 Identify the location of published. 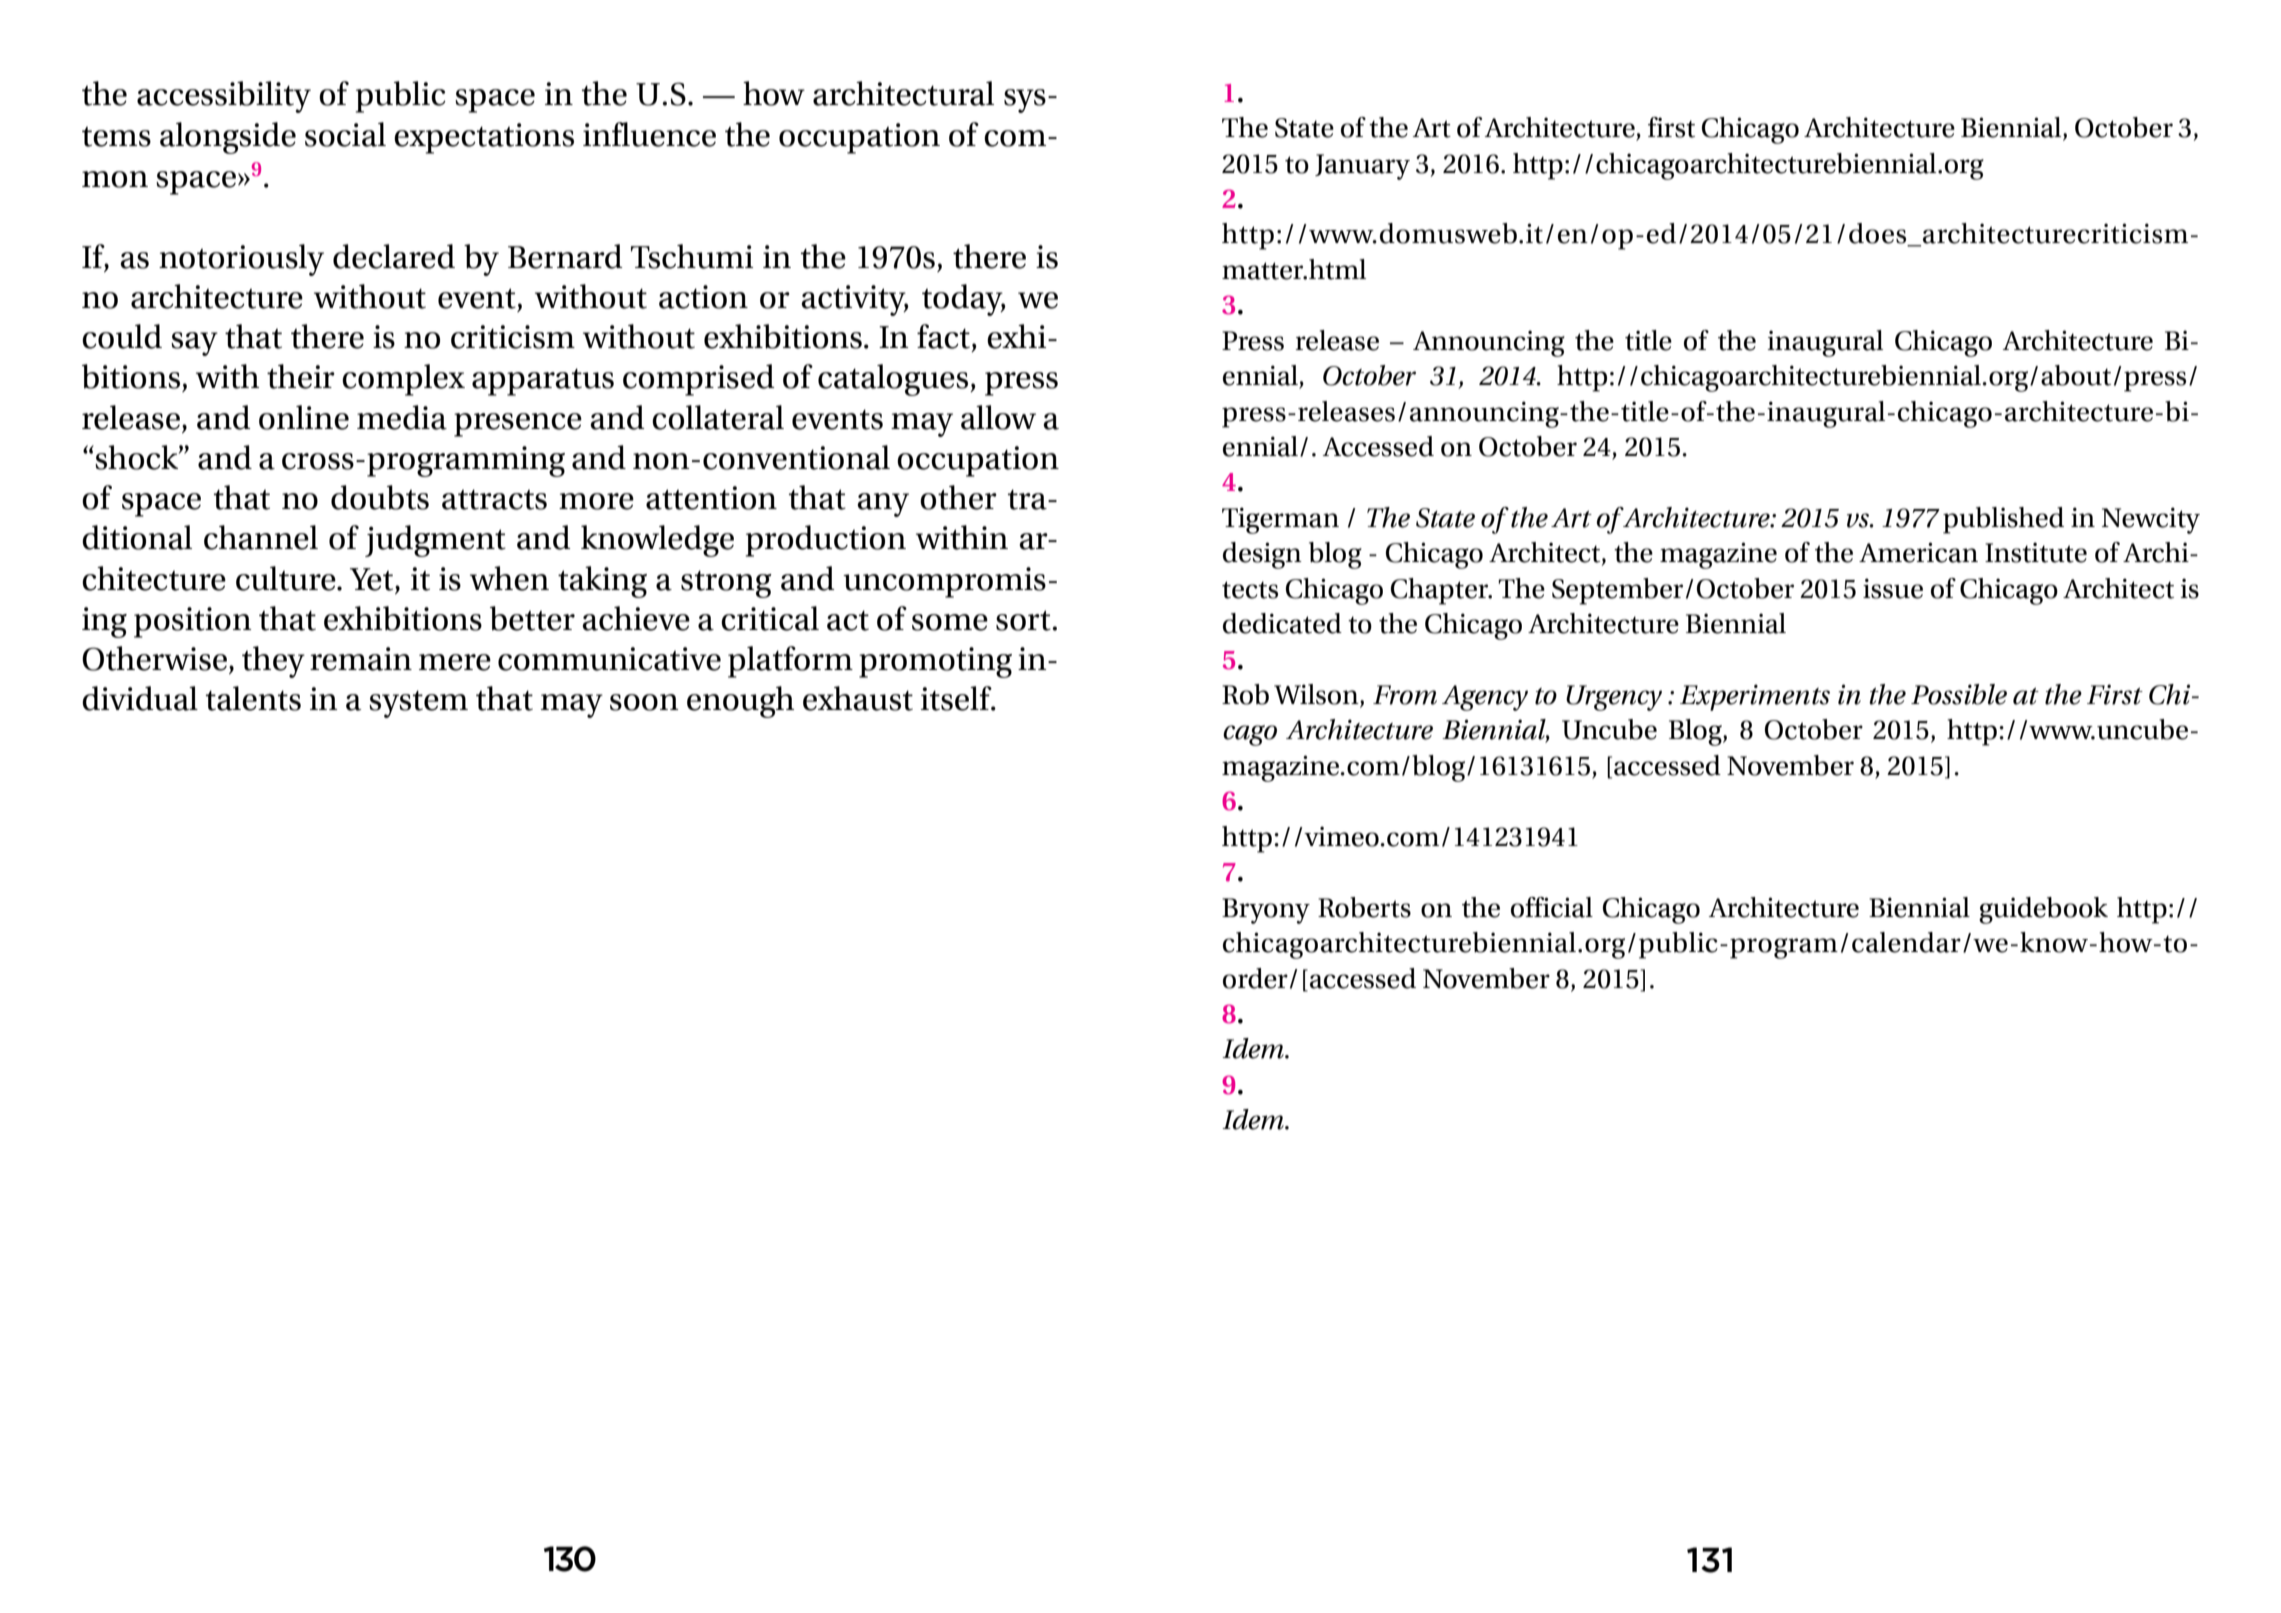
(2003, 520).
